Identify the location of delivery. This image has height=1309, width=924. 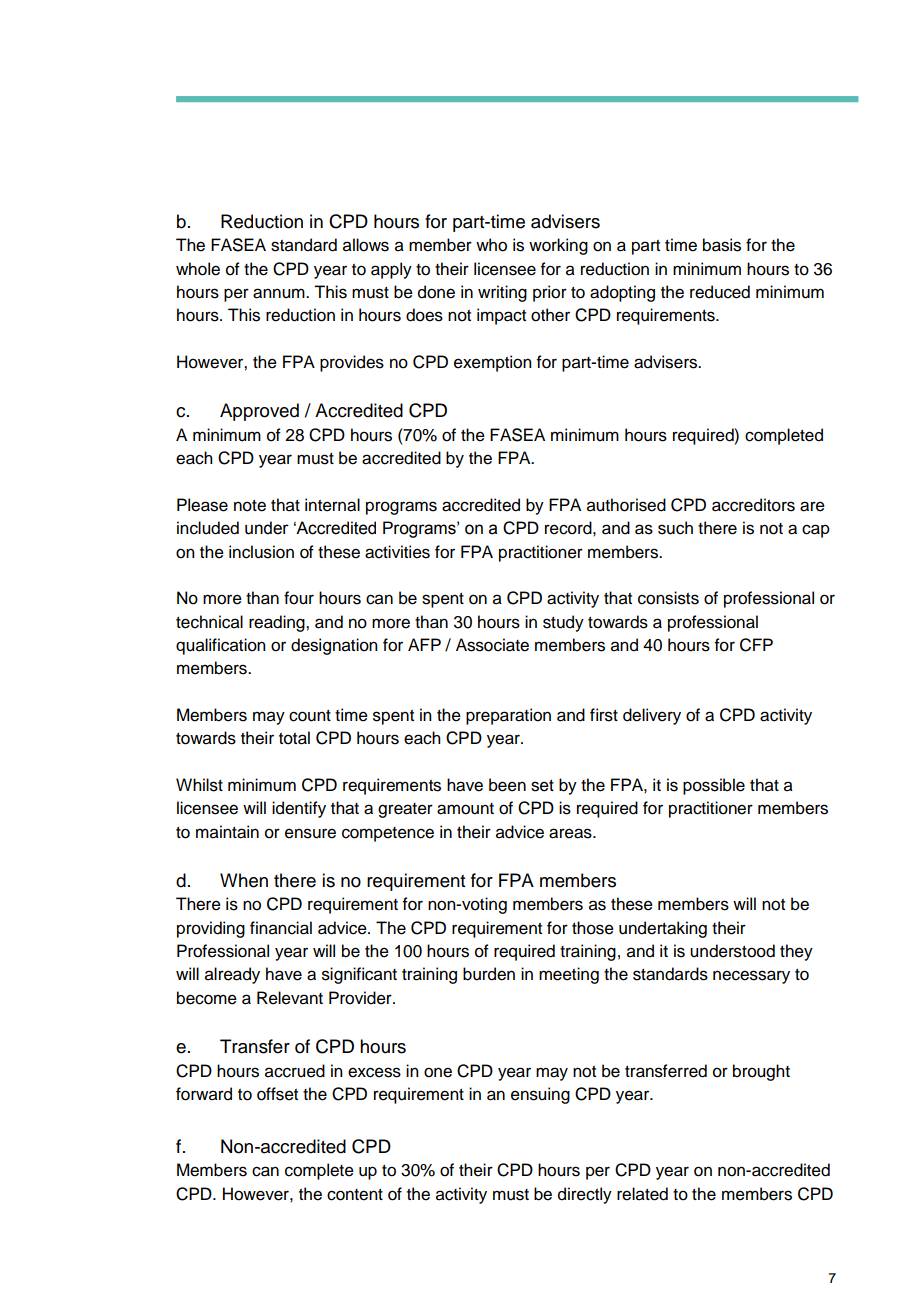
(652, 716).
